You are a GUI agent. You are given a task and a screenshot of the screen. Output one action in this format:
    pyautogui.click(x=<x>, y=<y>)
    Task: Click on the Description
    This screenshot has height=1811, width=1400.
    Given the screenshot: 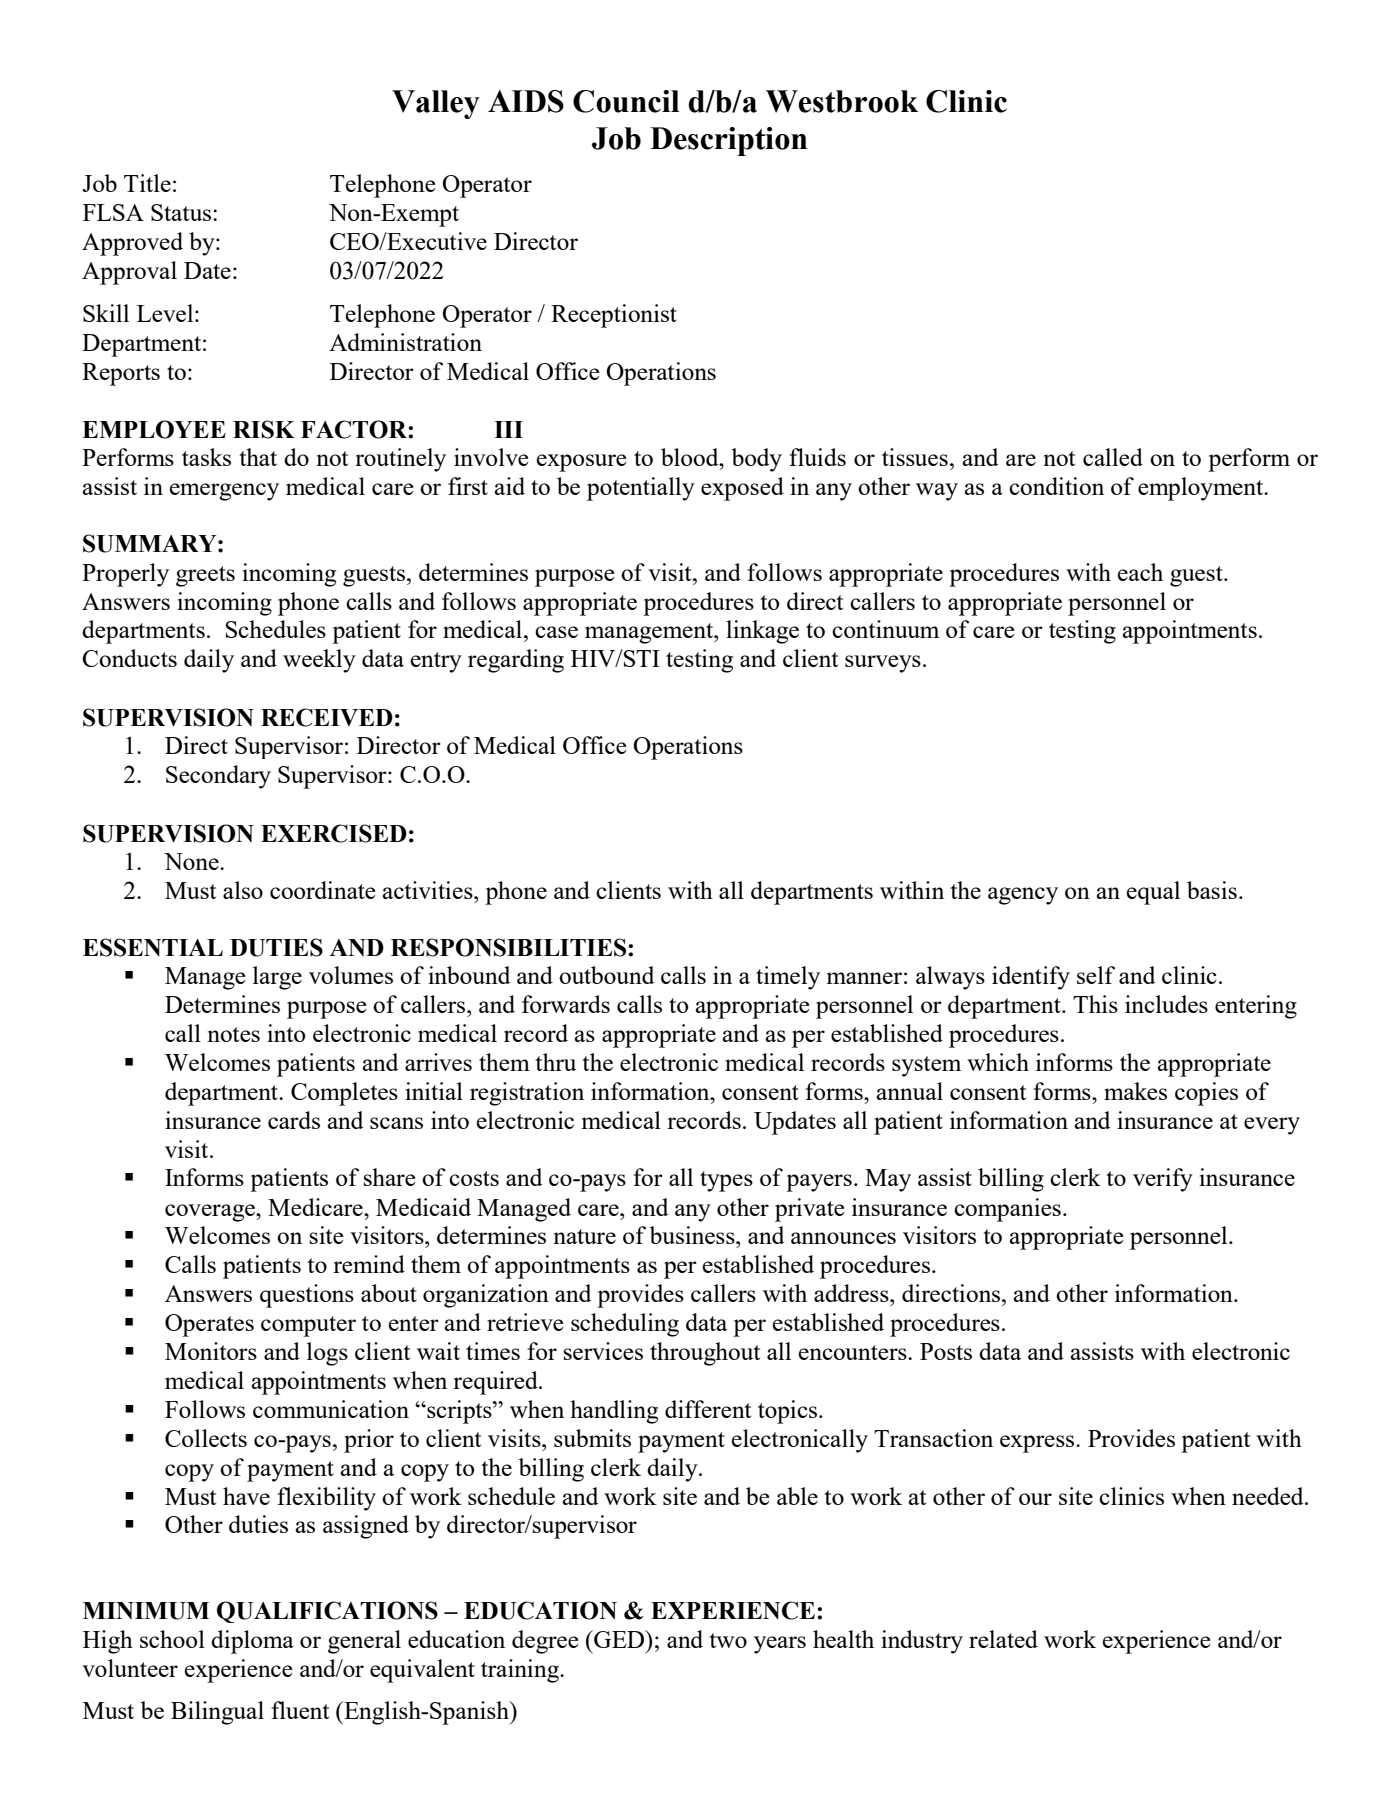 What is the action you would take?
    pyautogui.click(x=728, y=141)
